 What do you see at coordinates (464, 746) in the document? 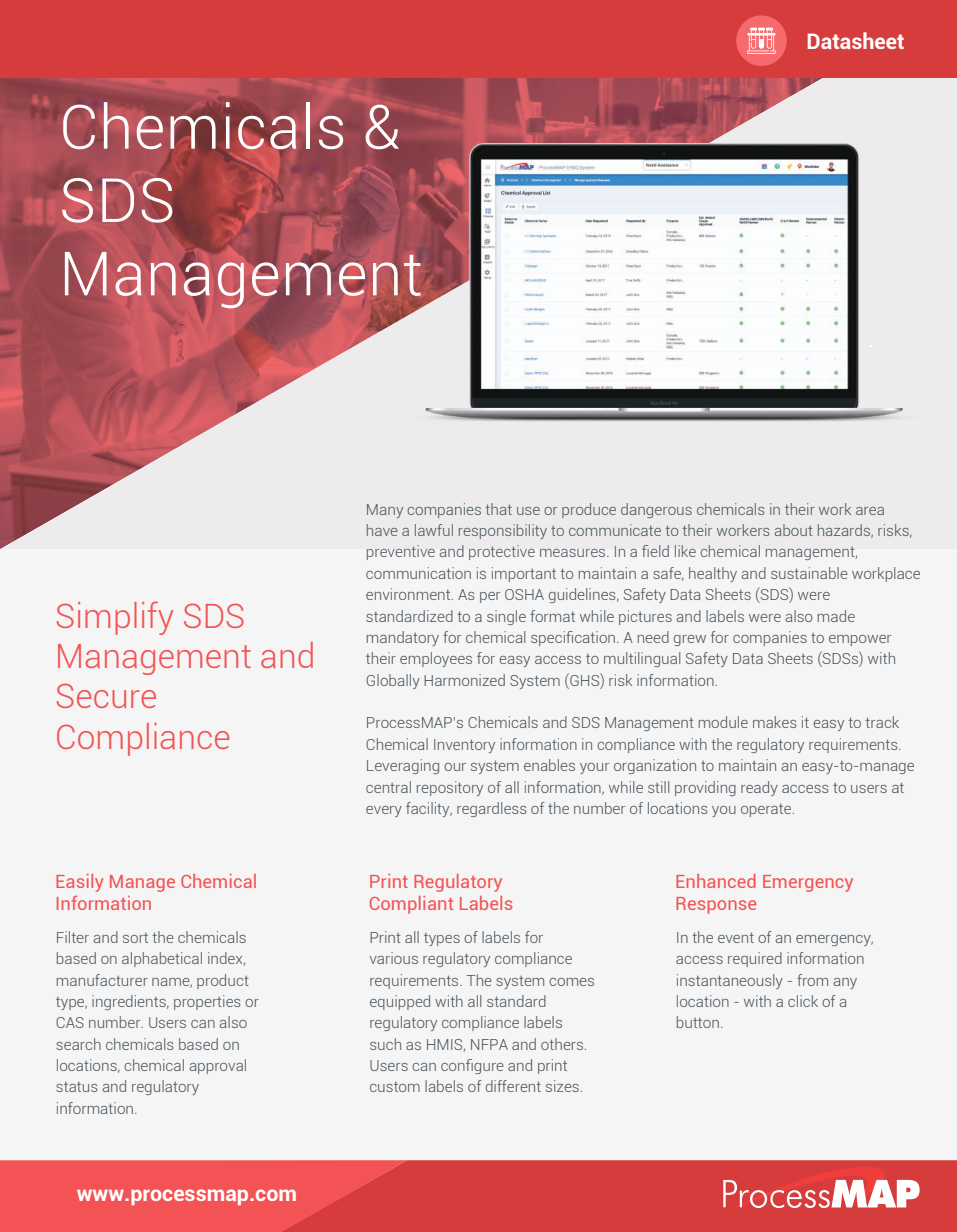
I see `Inventory` at bounding box center [464, 746].
